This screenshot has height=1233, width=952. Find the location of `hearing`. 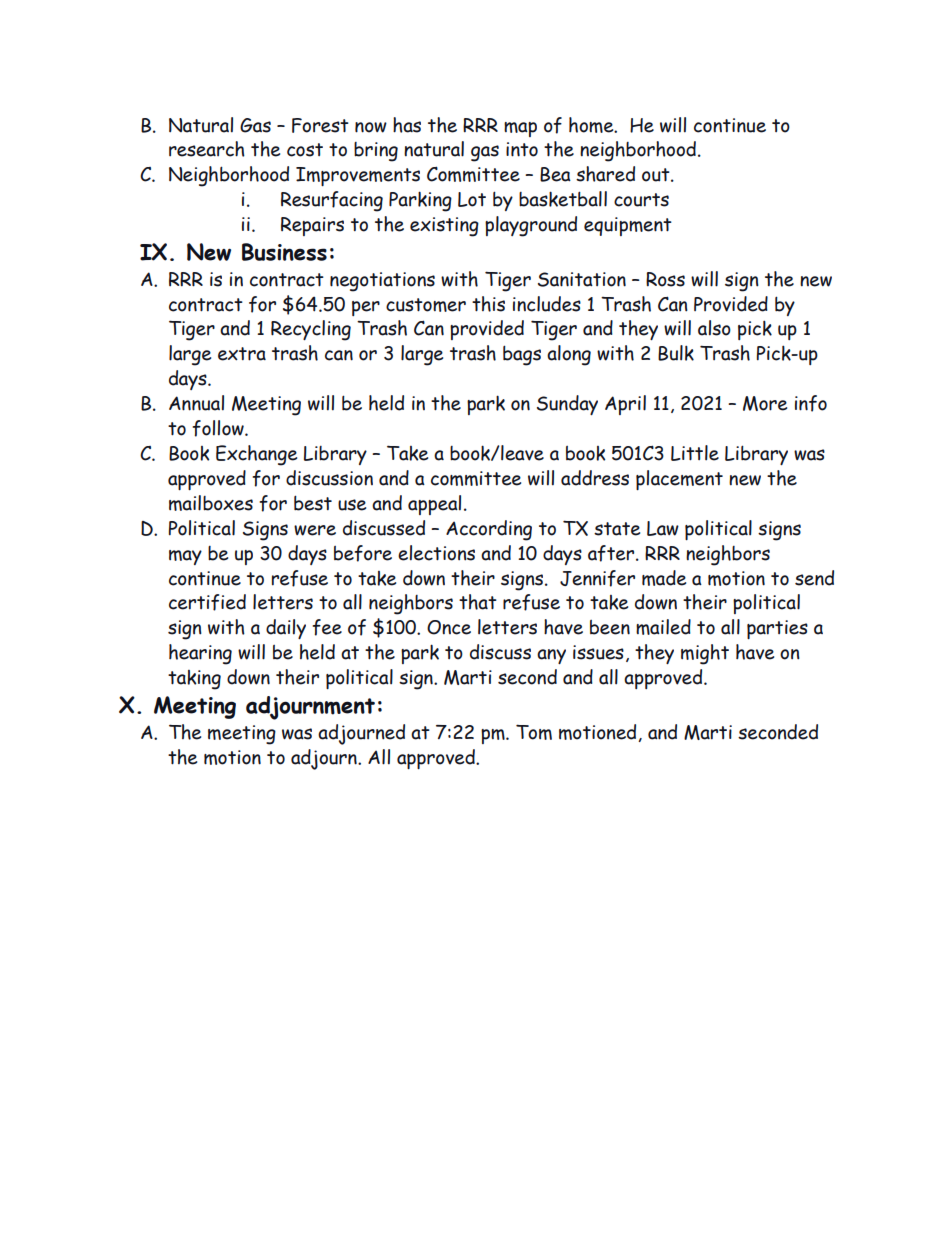

hearing is located at coordinates (200, 654).
